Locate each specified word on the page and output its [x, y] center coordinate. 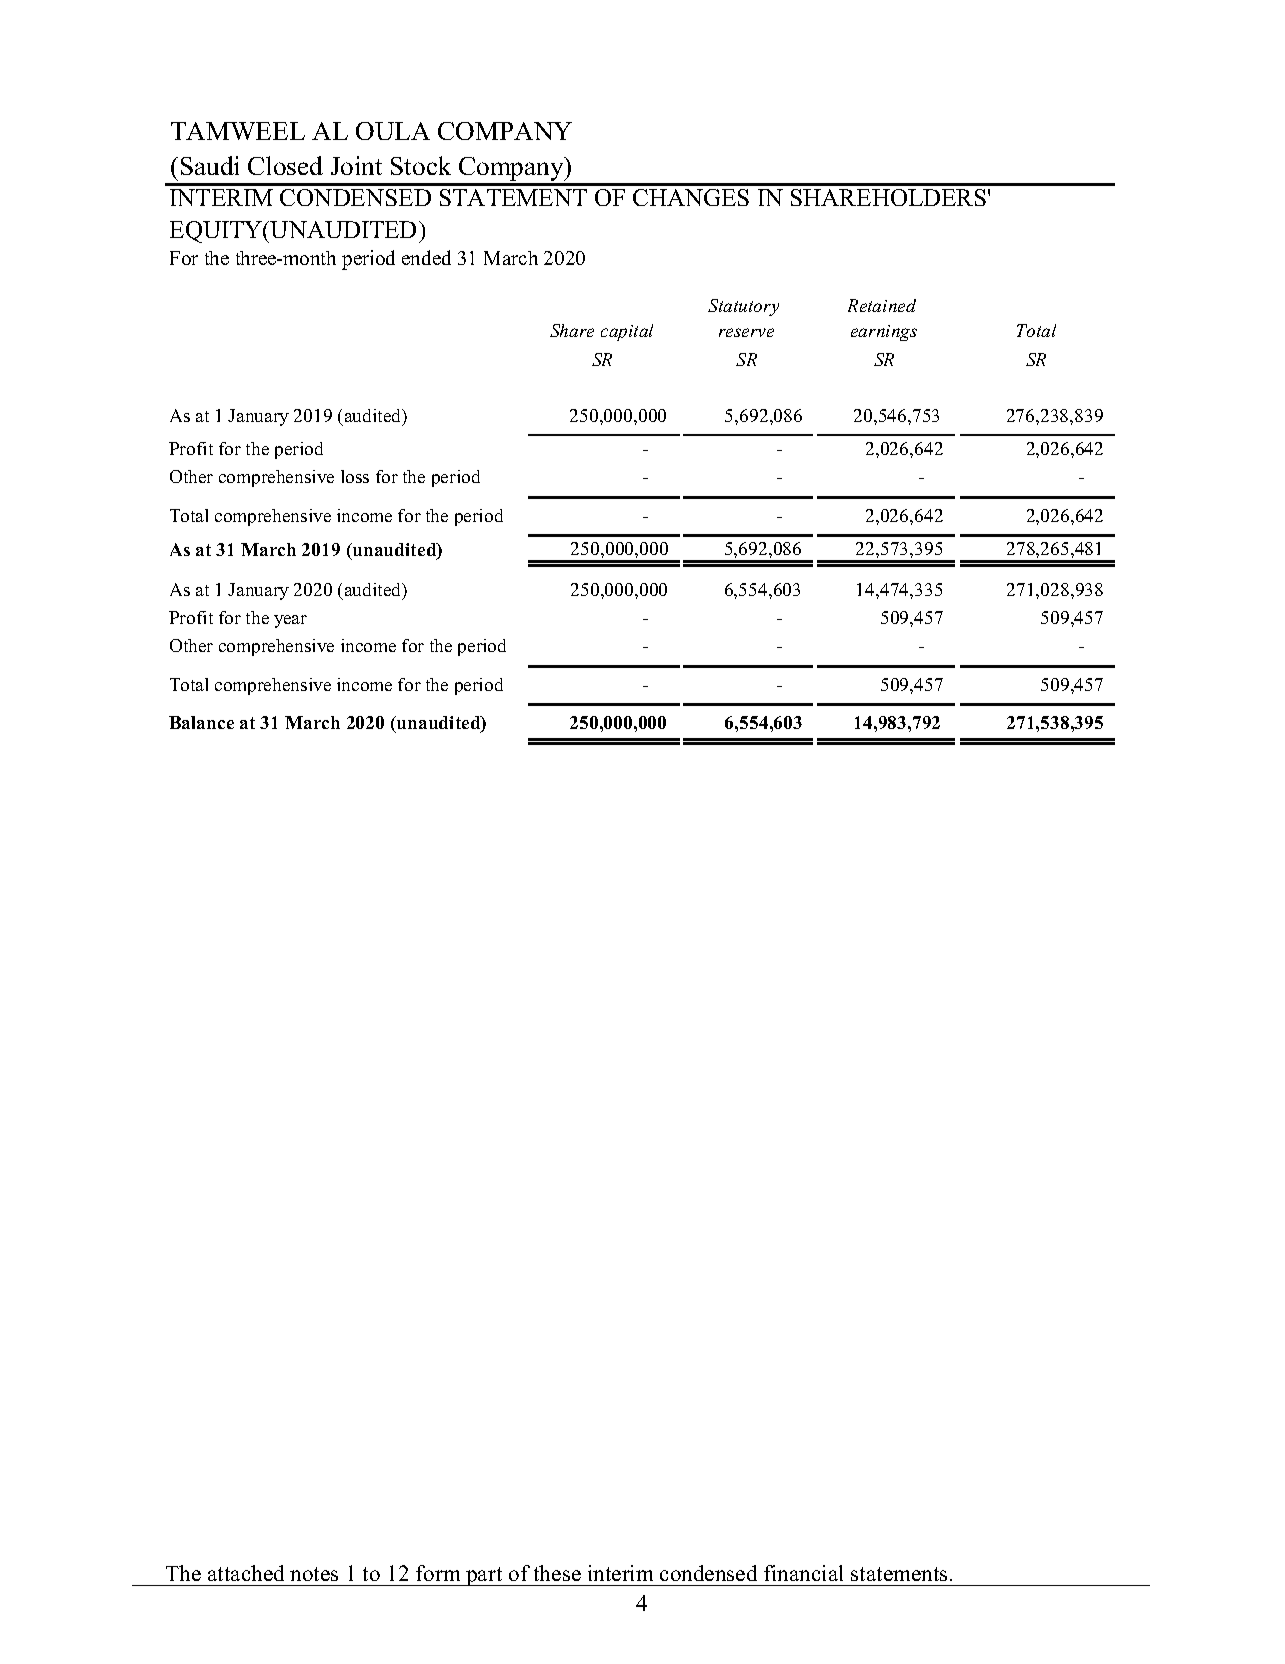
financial [803, 1573]
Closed [285, 165]
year [290, 621]
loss [355, 476]
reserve [746, 332]
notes [314, 1574]
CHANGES [691, 197]
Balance [201, 722]
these [557, 1573]
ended [426, 257]
